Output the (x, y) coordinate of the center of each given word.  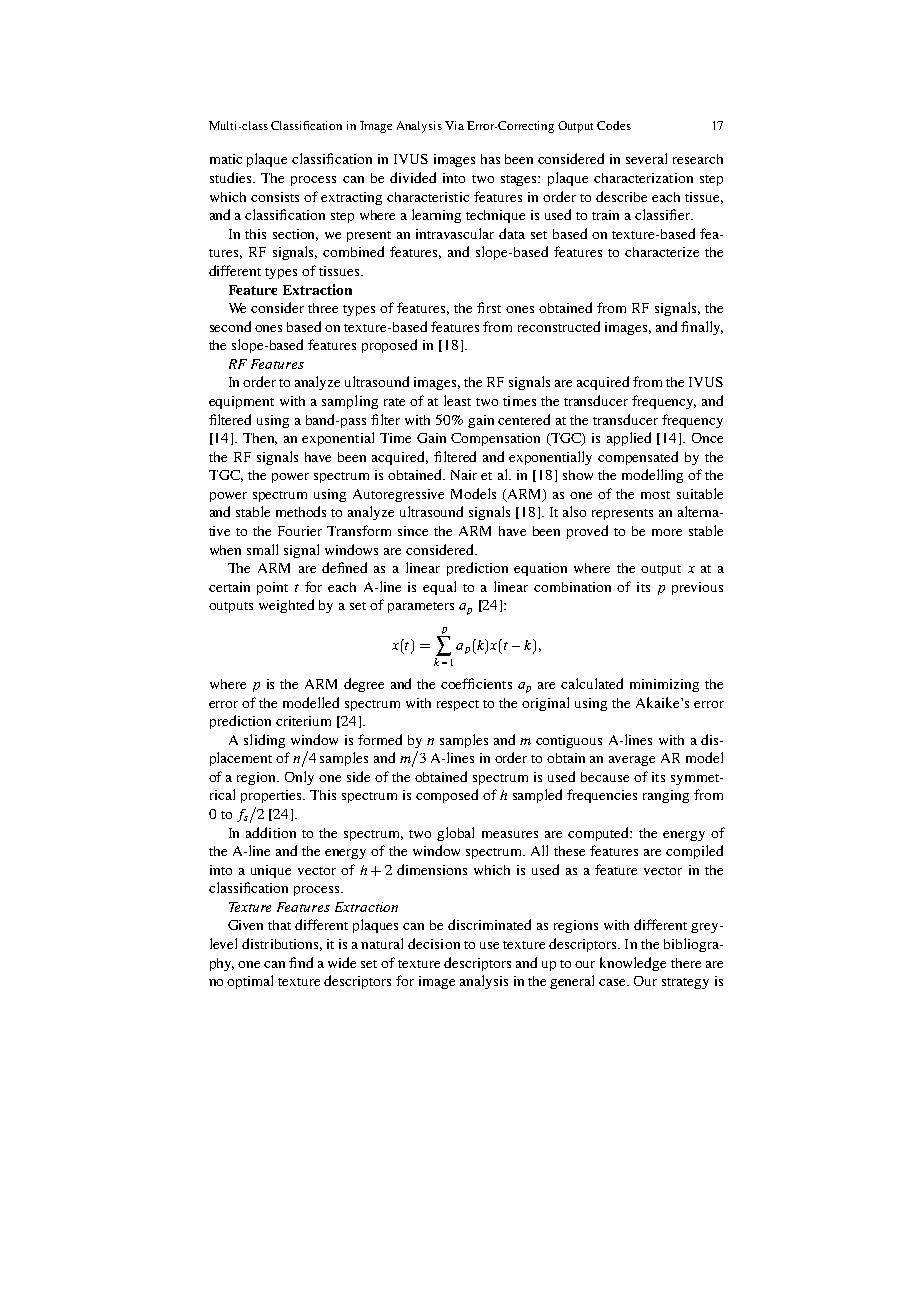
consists (275, 197)
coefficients (476, 683)
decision (434, 943)
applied (629, 439)
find (301, 962)
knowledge (633, 964)
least (457, 400)
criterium (303, 721)
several (646, 158)
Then (260, 439)
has (490, 159)
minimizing (664, 685)
